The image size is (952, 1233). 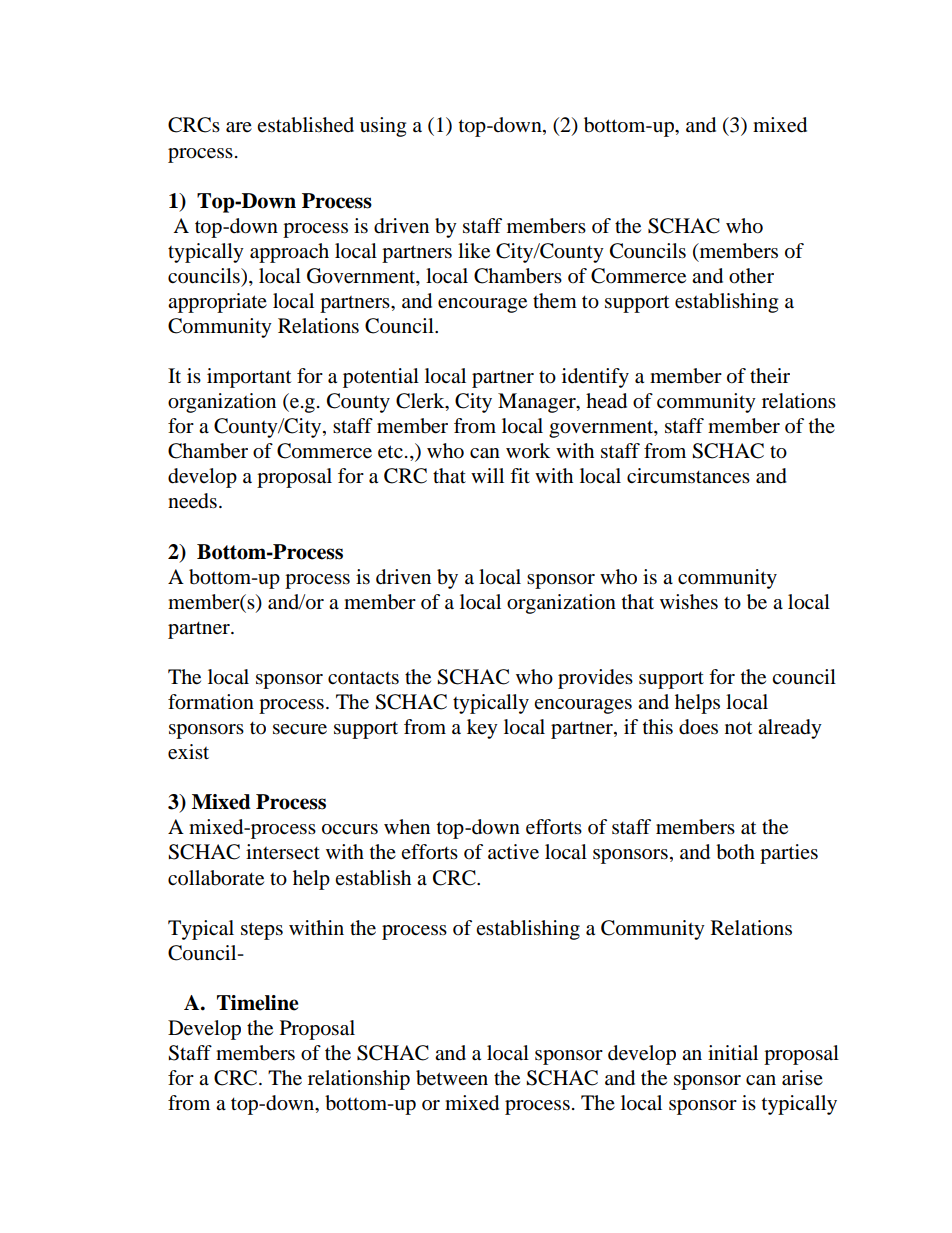 I want to click on needs, so click(x=192, y=501).
